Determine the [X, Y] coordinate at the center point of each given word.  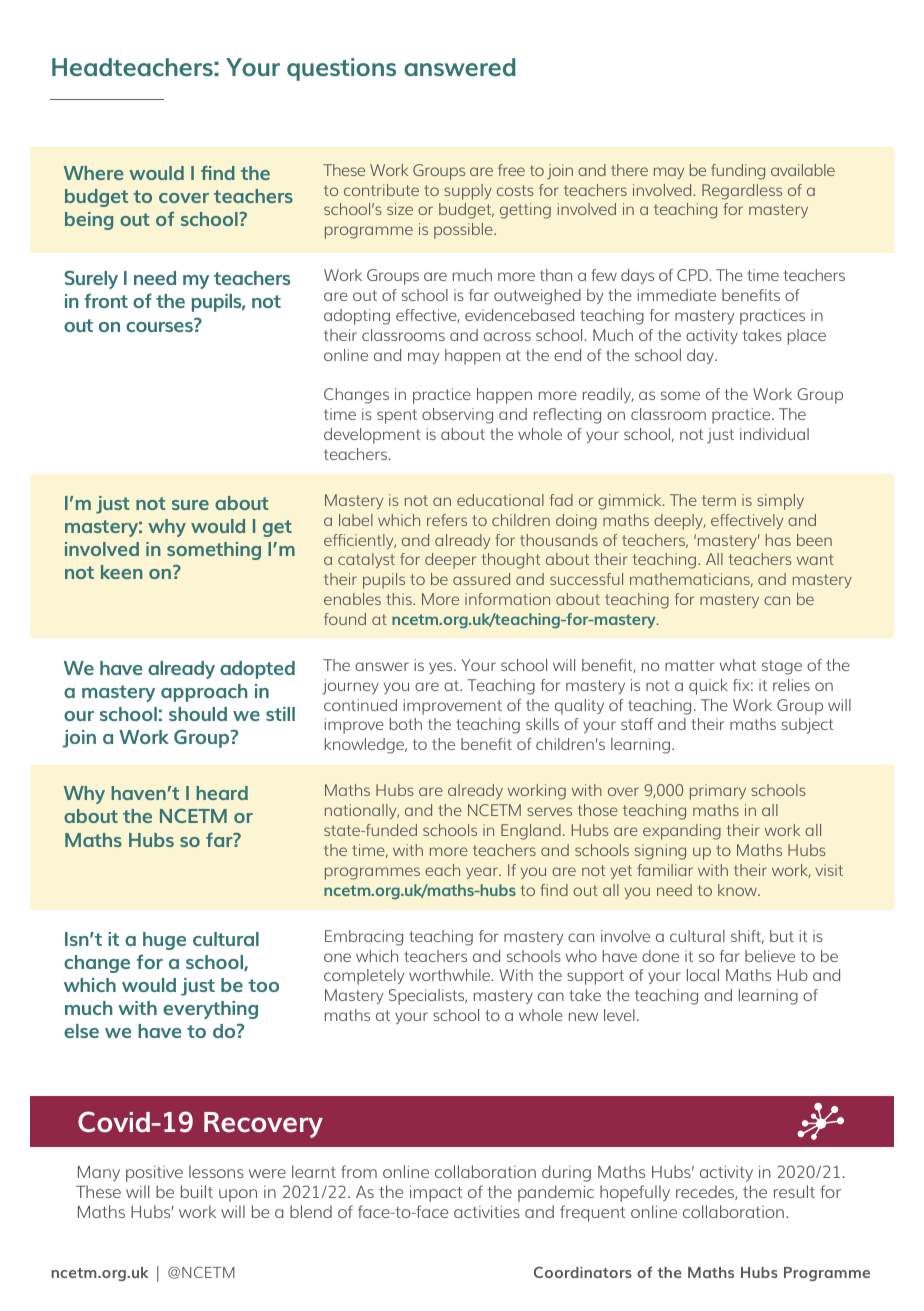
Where [93, 173]
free [511, 170]
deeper [450, 561]
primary [718, 792]
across [507, 336]
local [703, 975]
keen [122, 572]
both [405, 724]
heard [222, 793]
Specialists [428, 997]
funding [738, 172]
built [197, 1191]
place [807, 337]
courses [160, 325]
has [778, 540]
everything [210, 1010]
